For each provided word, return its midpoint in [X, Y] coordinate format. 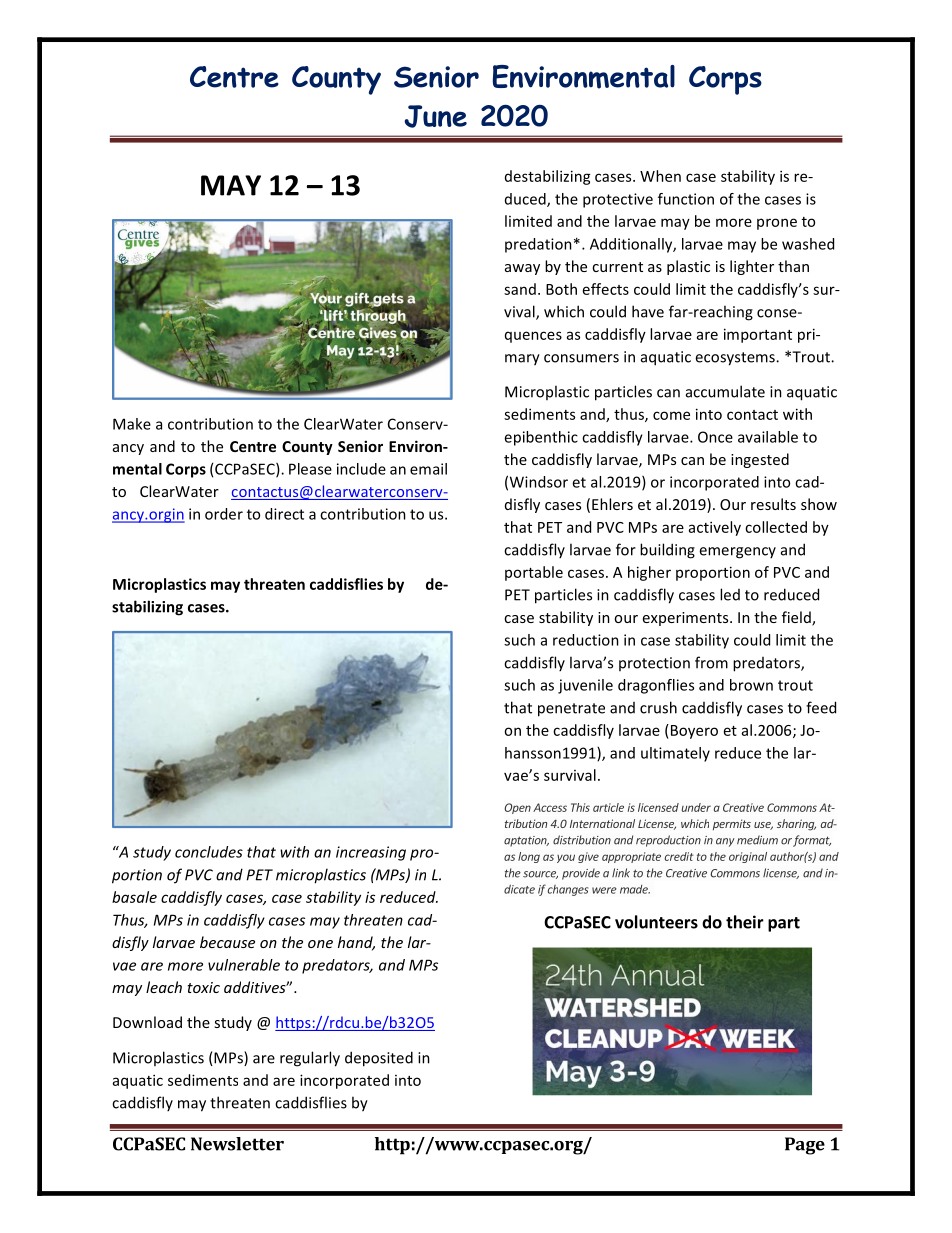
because [227, 942]
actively [715, 528]
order [224, 514]
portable [534, 573]
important [758, 335]
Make [132, 424]
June [435, 116]
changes [567, 890]
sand [520, 289]
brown [751, 685]
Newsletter [237, 1144]
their [745, 922]
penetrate [571, 710]
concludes [209, 852]
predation [538, 245]
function [686, 199]
